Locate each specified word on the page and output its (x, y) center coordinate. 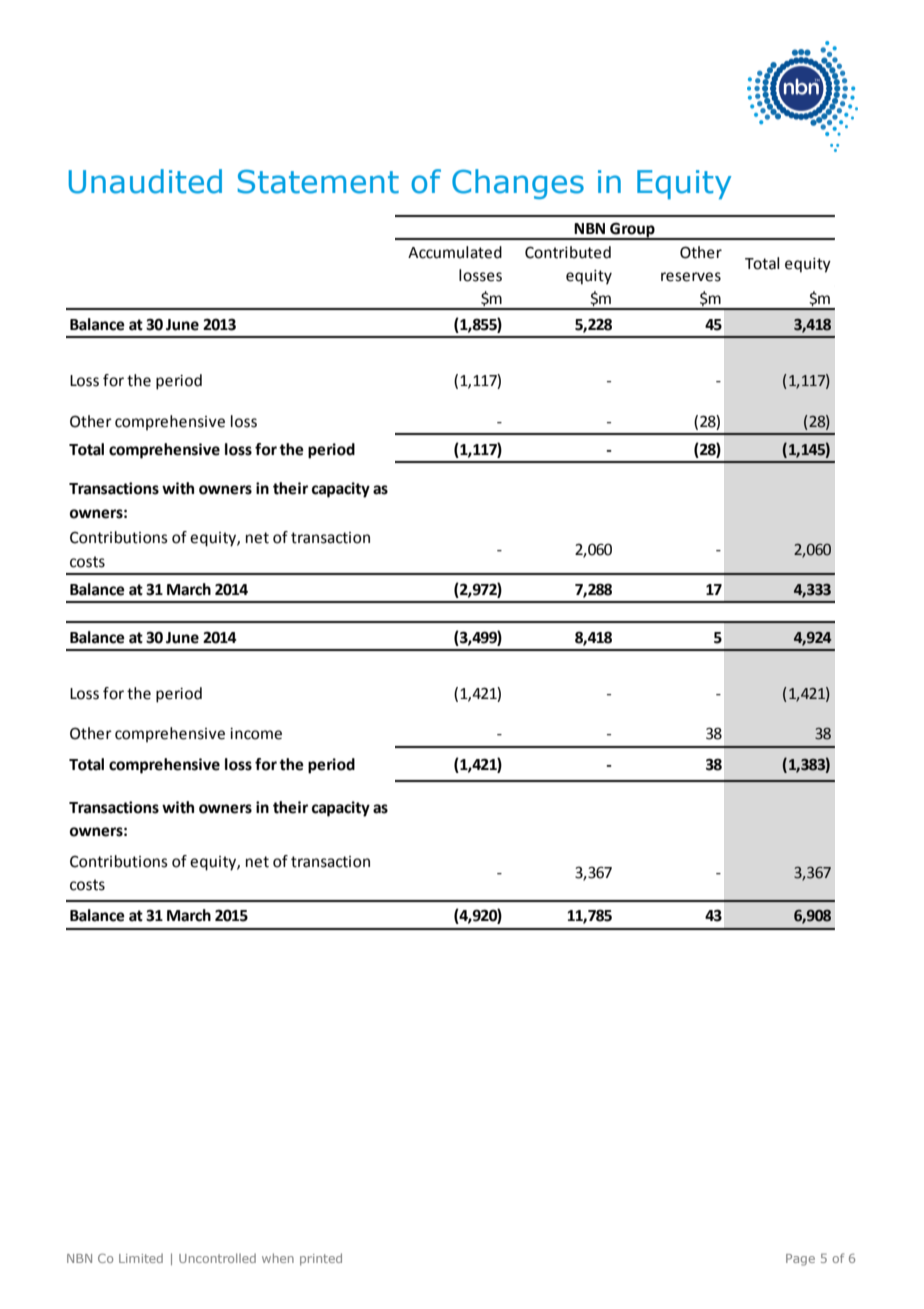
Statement (318, 182)
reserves (691, 277)
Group (632, 231)
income (256, 734)
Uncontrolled (217, 1258)
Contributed (568, 252)
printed (321, 1259)
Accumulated (455, 252)
